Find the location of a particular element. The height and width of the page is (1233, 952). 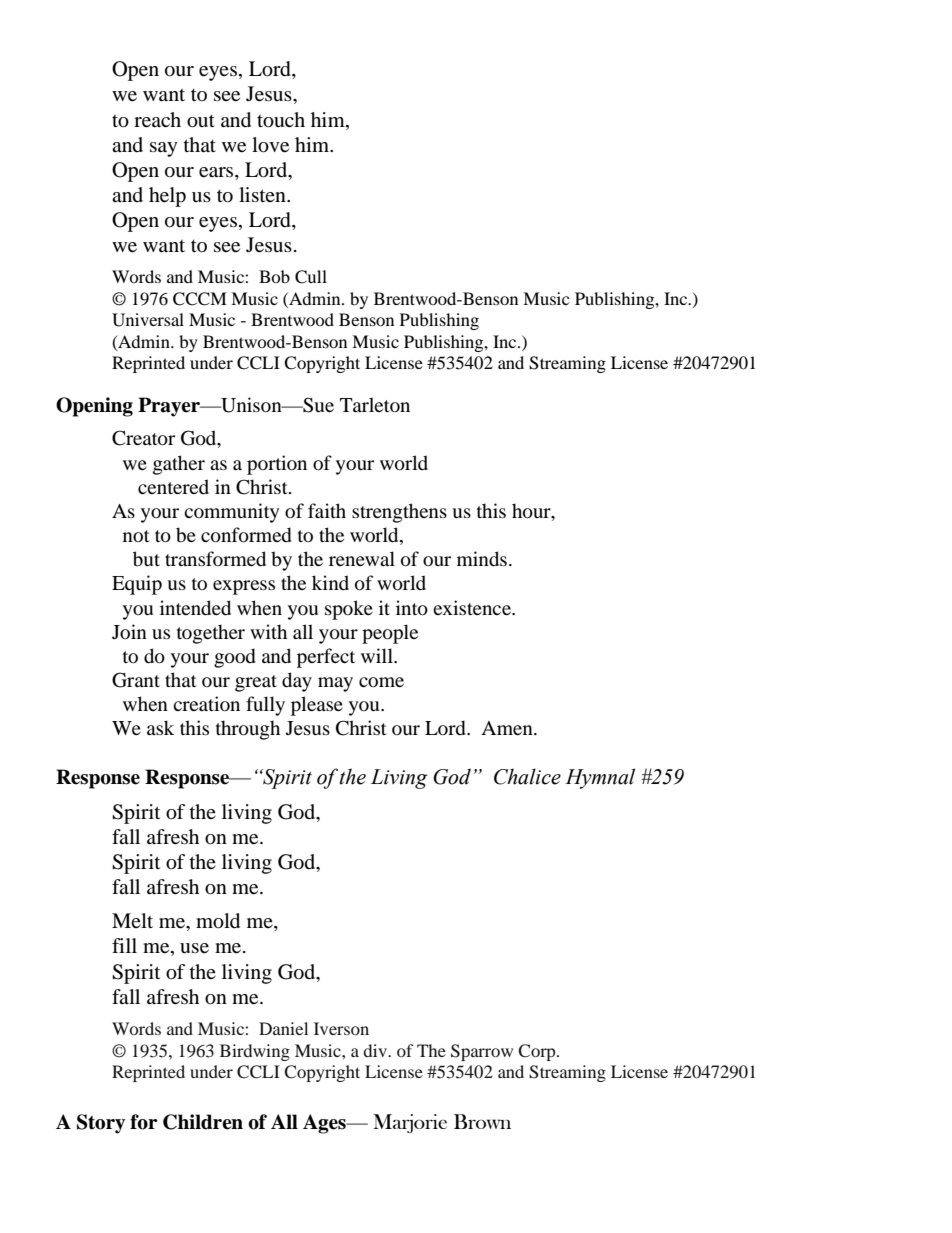

touch is located at coordinates (281, 120).
